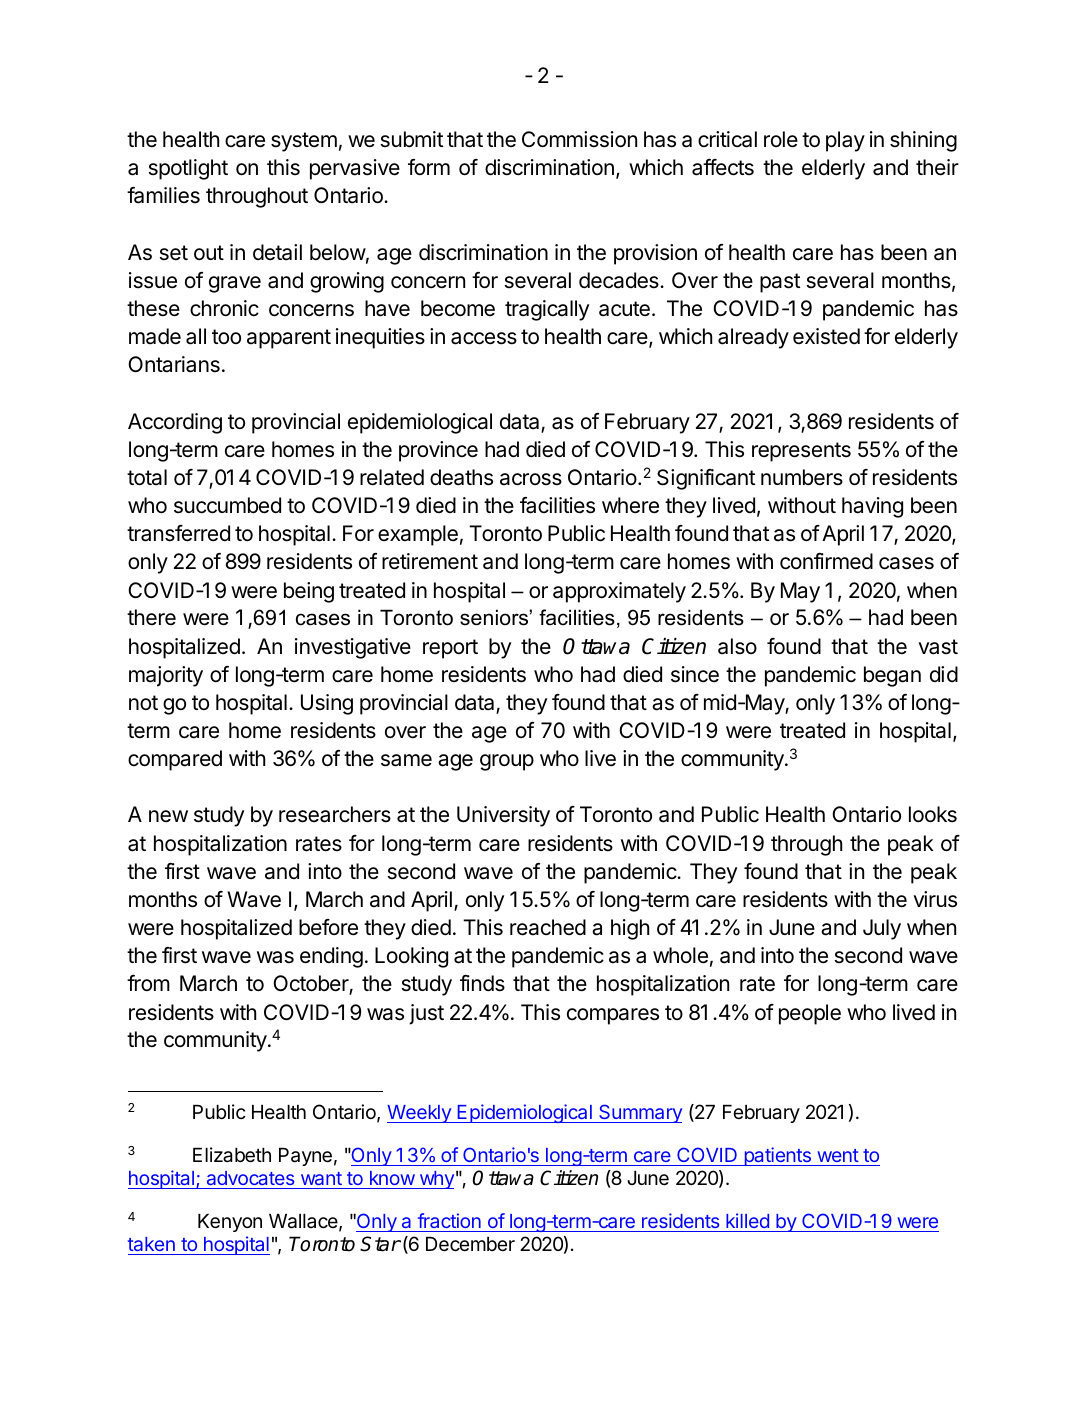  What do you see at coordinates (845, 141) in the screenshot?
I see `play` at bounding box center [845, 141].
